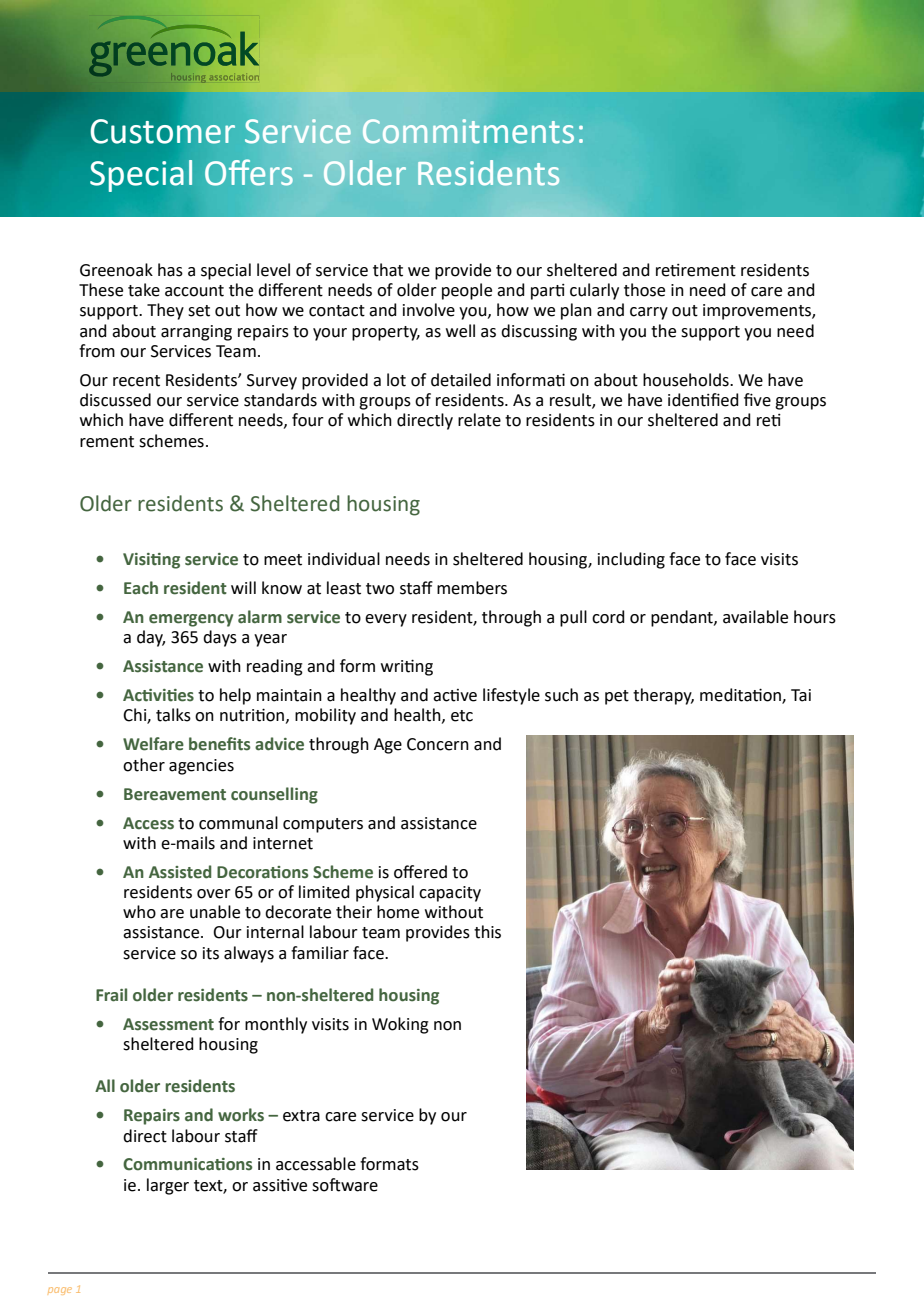  What do you see at coordinates (136, 381) in the image?
I see `recent` at bounding box center [136, 381].
